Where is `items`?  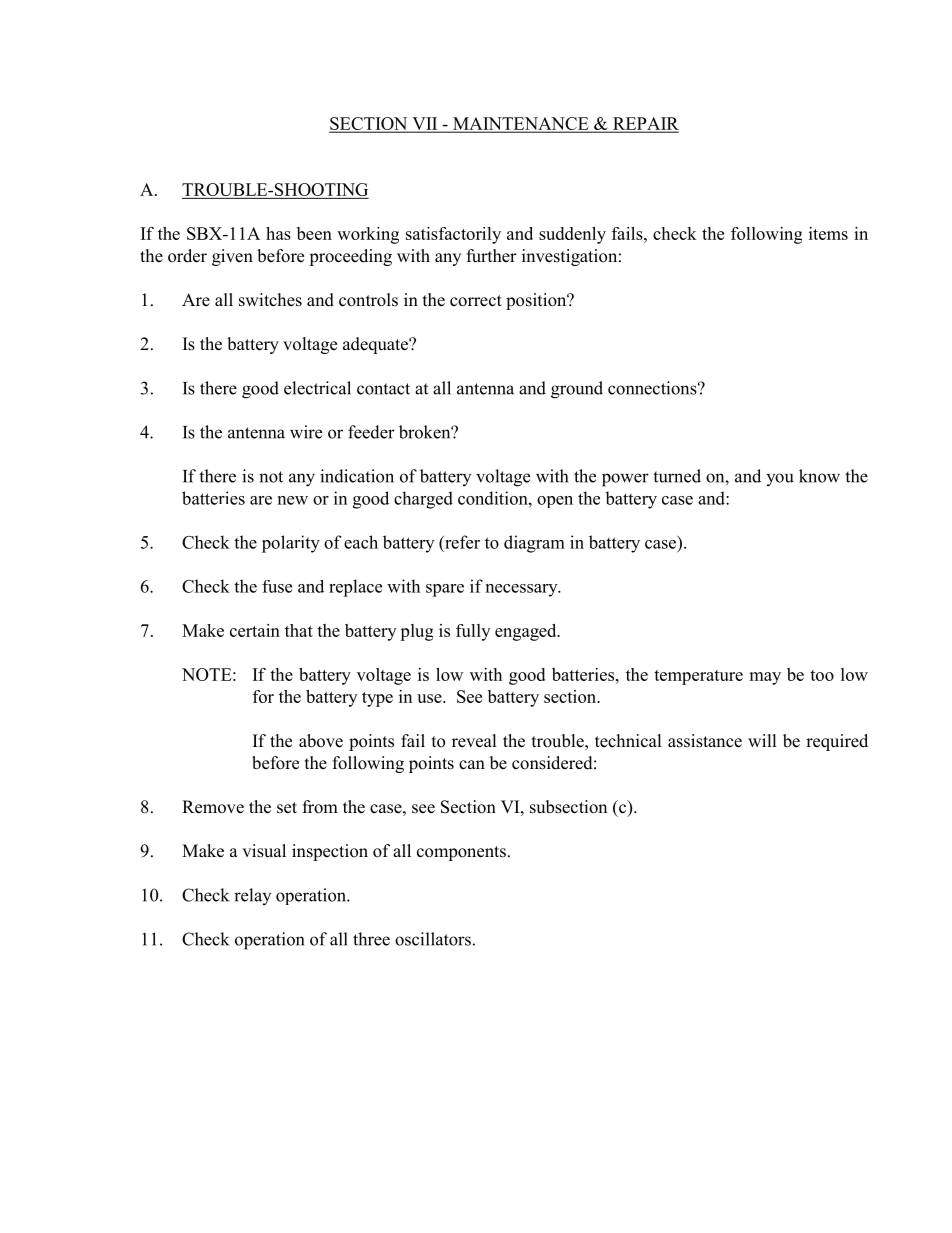 items is located at coordinates (828, 233).
